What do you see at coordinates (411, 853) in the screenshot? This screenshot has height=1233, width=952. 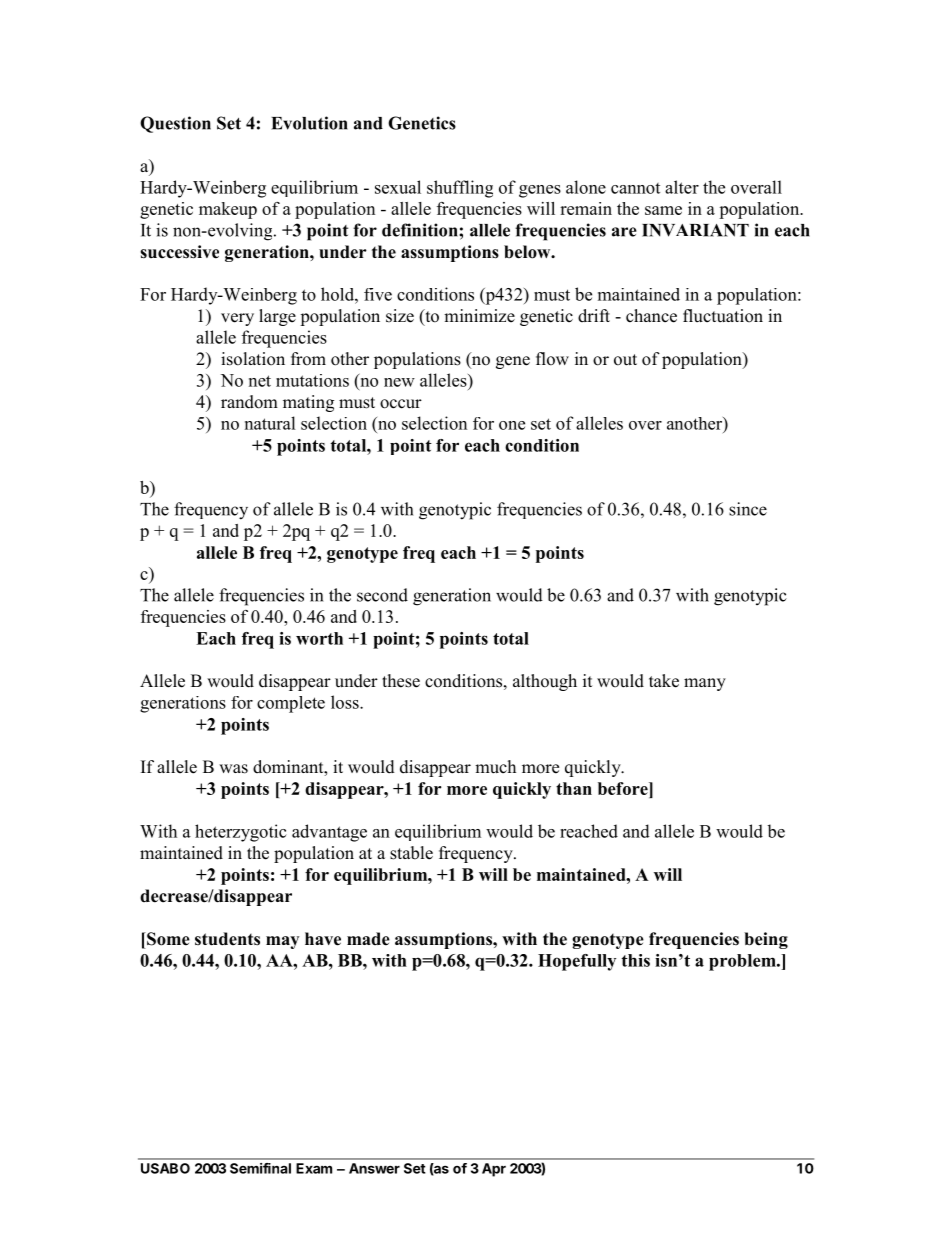 I see `stable` at bounding box center [411, 853].
